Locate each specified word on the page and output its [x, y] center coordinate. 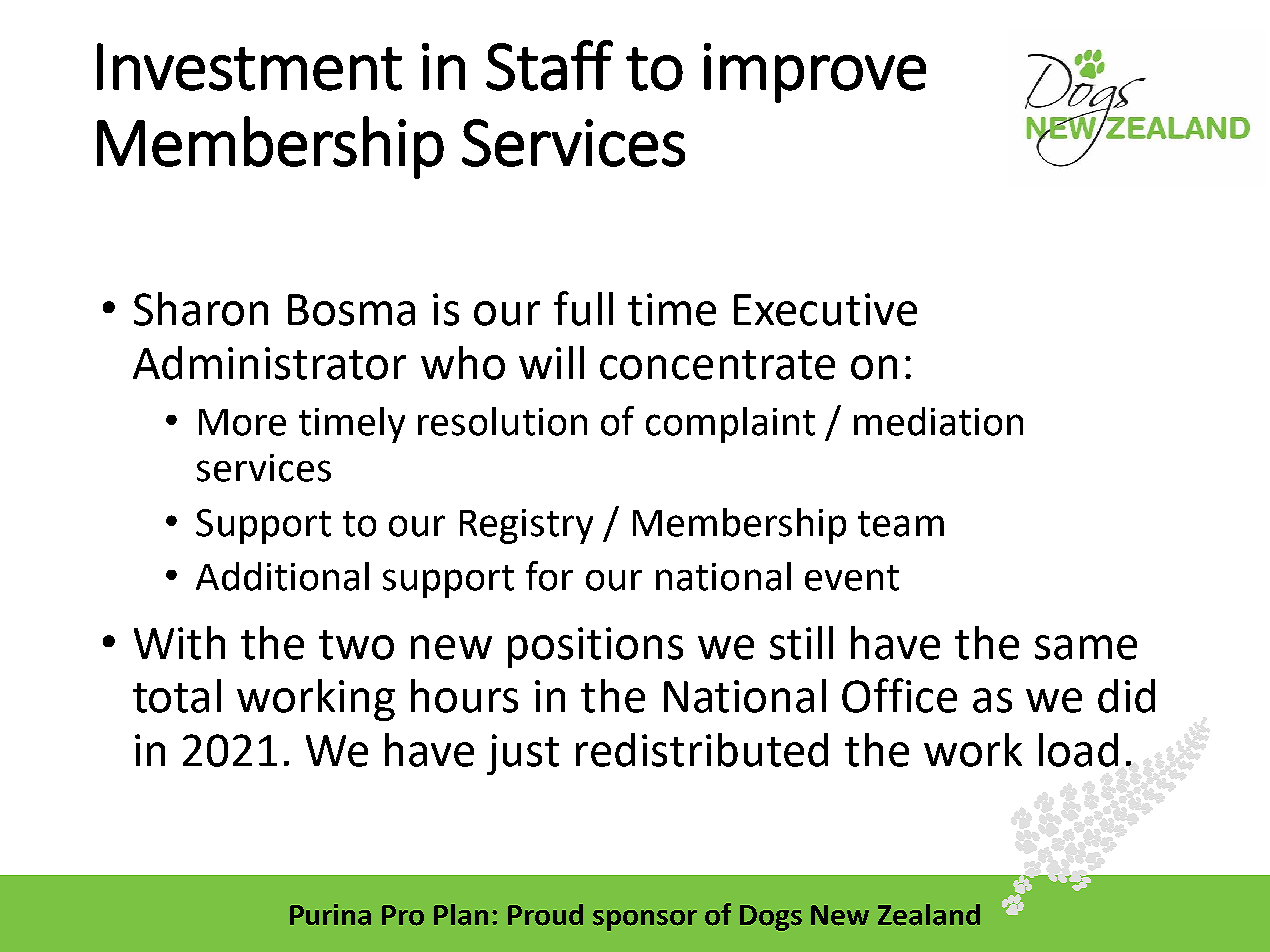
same [1086, 647]
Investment [249, 67]
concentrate [717, 365]
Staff [549, 65]
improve [815, 73]
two [356, 645]
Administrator [269, 363]
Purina [330, 915]
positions [595, 647]
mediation [938, 421]
